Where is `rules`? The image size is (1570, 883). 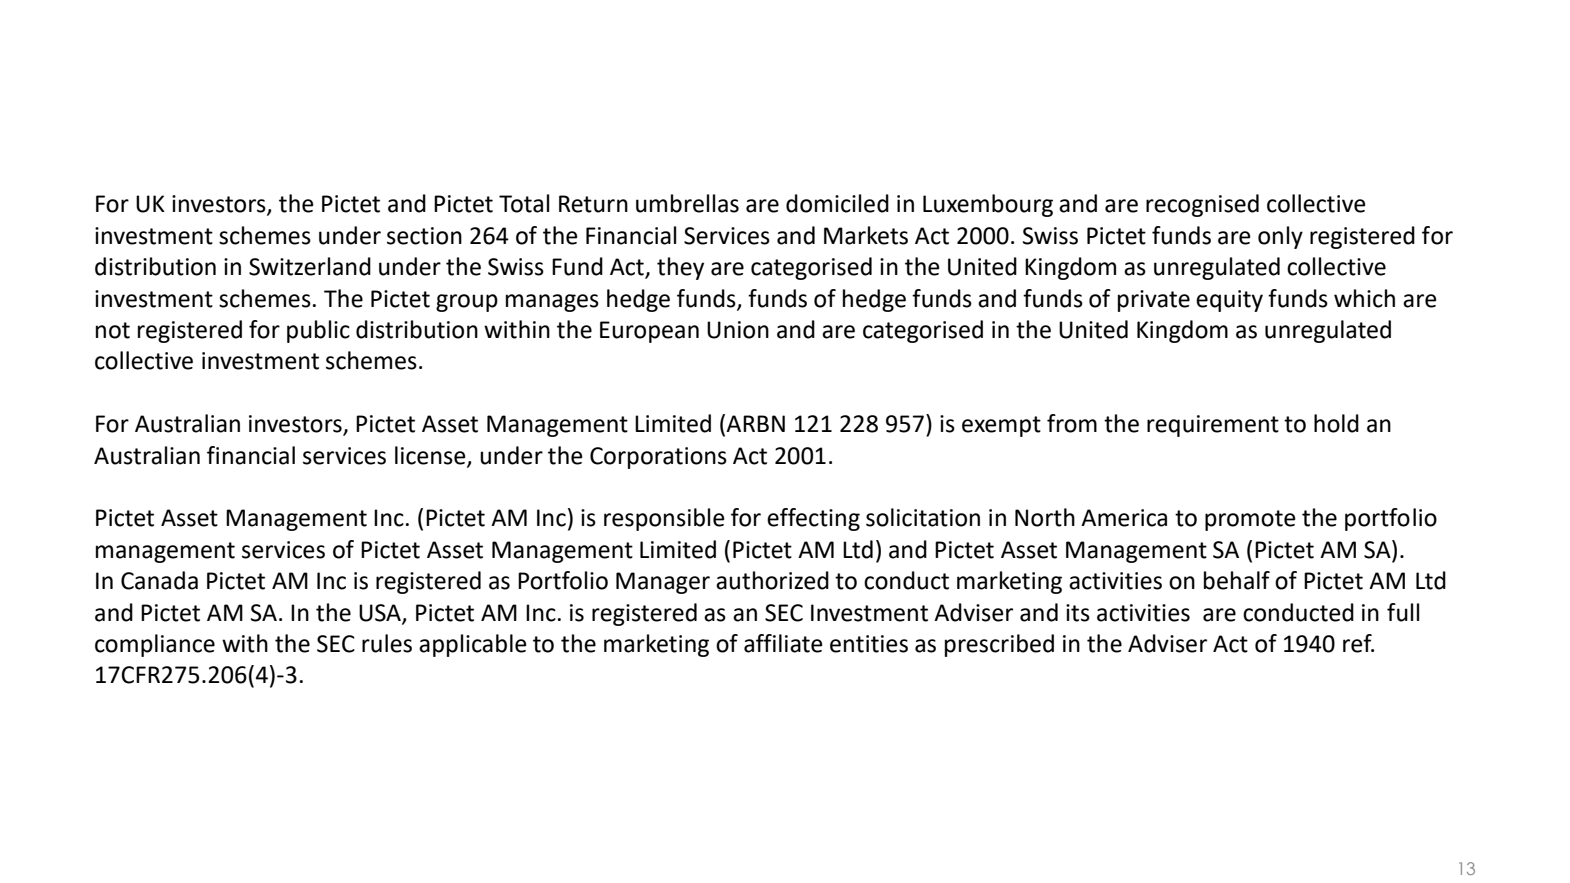
rules is located at coordinates (387, 643).
